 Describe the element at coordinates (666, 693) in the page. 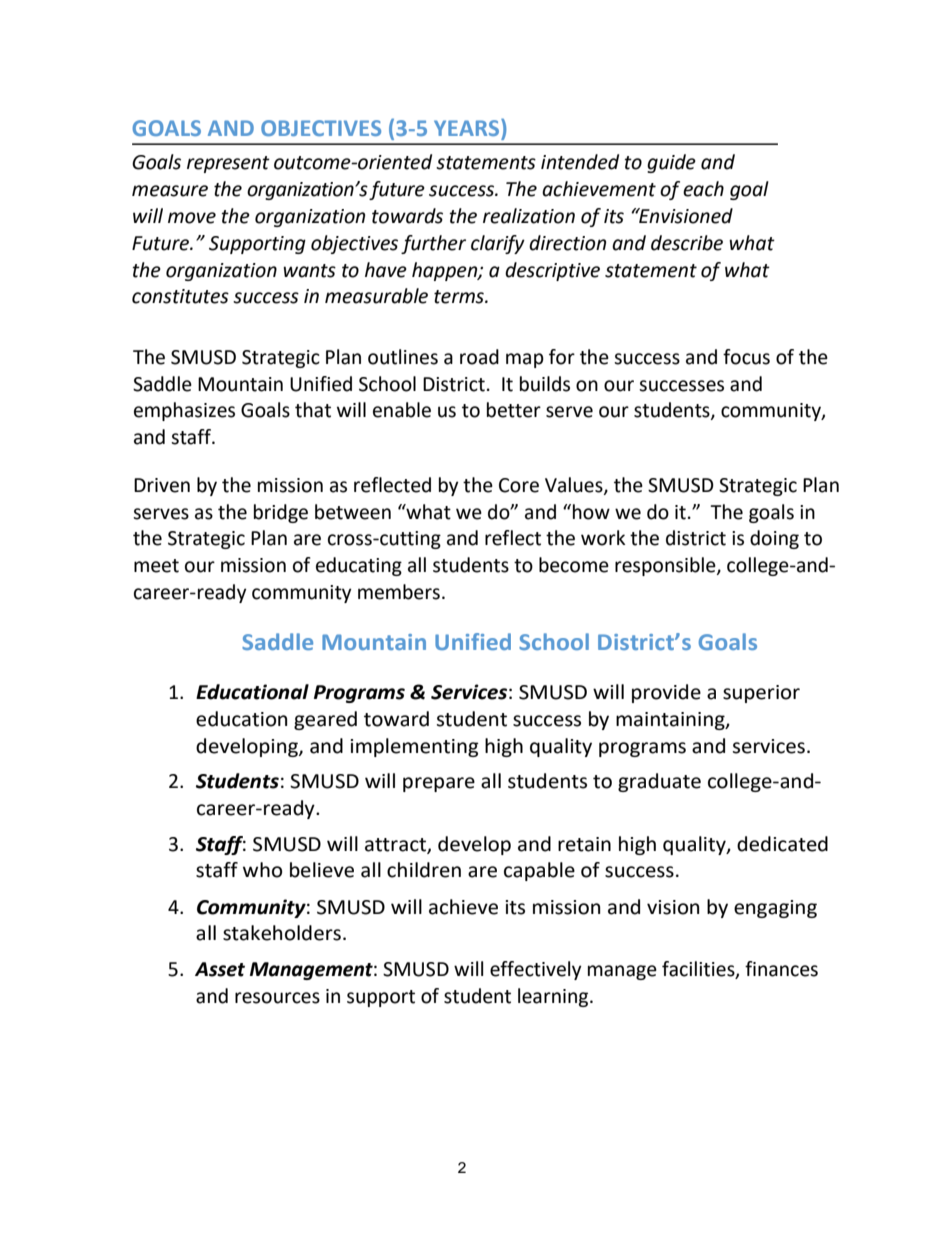

I see `provide` at that location.
